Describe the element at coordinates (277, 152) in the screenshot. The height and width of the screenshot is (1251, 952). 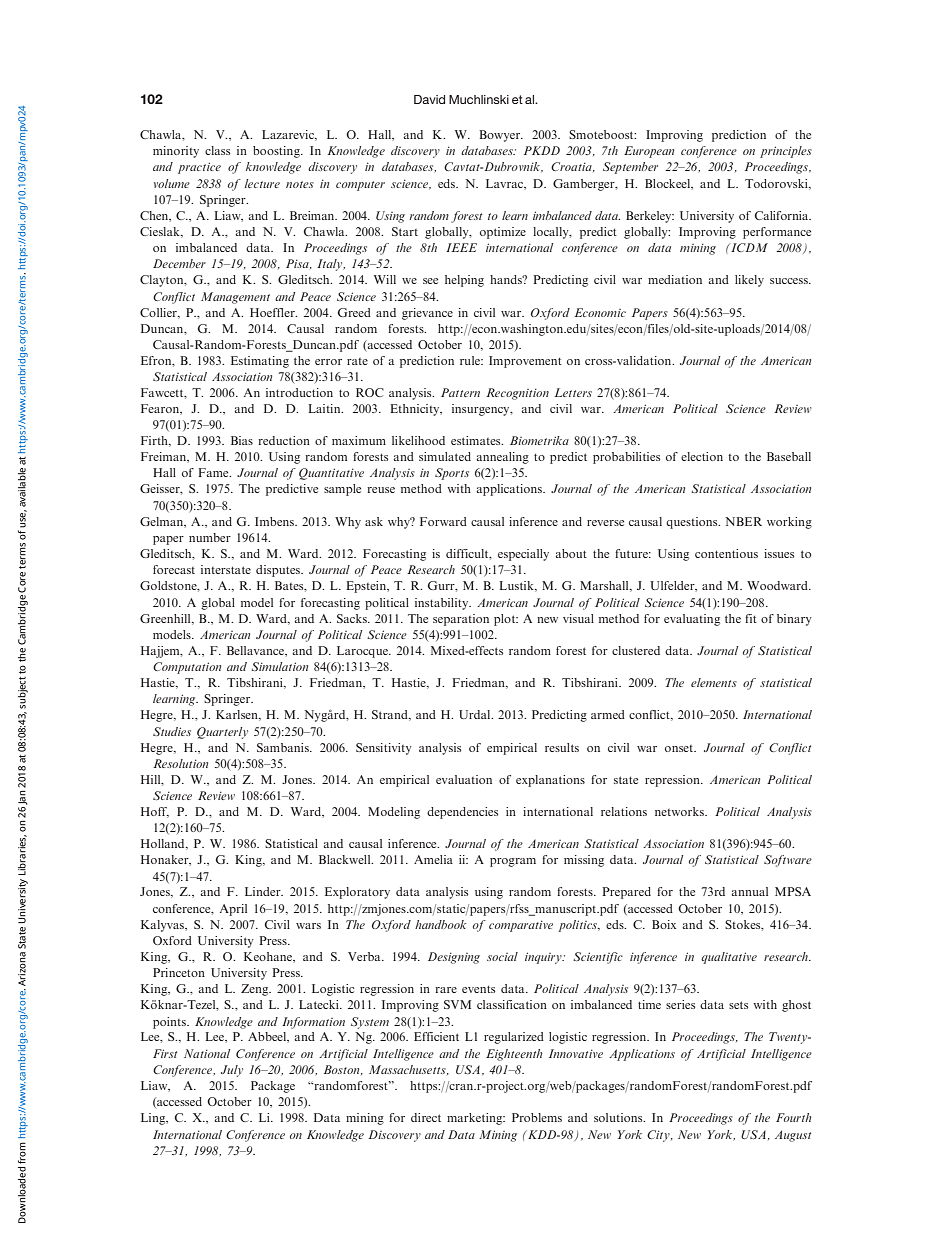
I see `boosting` at that location.
